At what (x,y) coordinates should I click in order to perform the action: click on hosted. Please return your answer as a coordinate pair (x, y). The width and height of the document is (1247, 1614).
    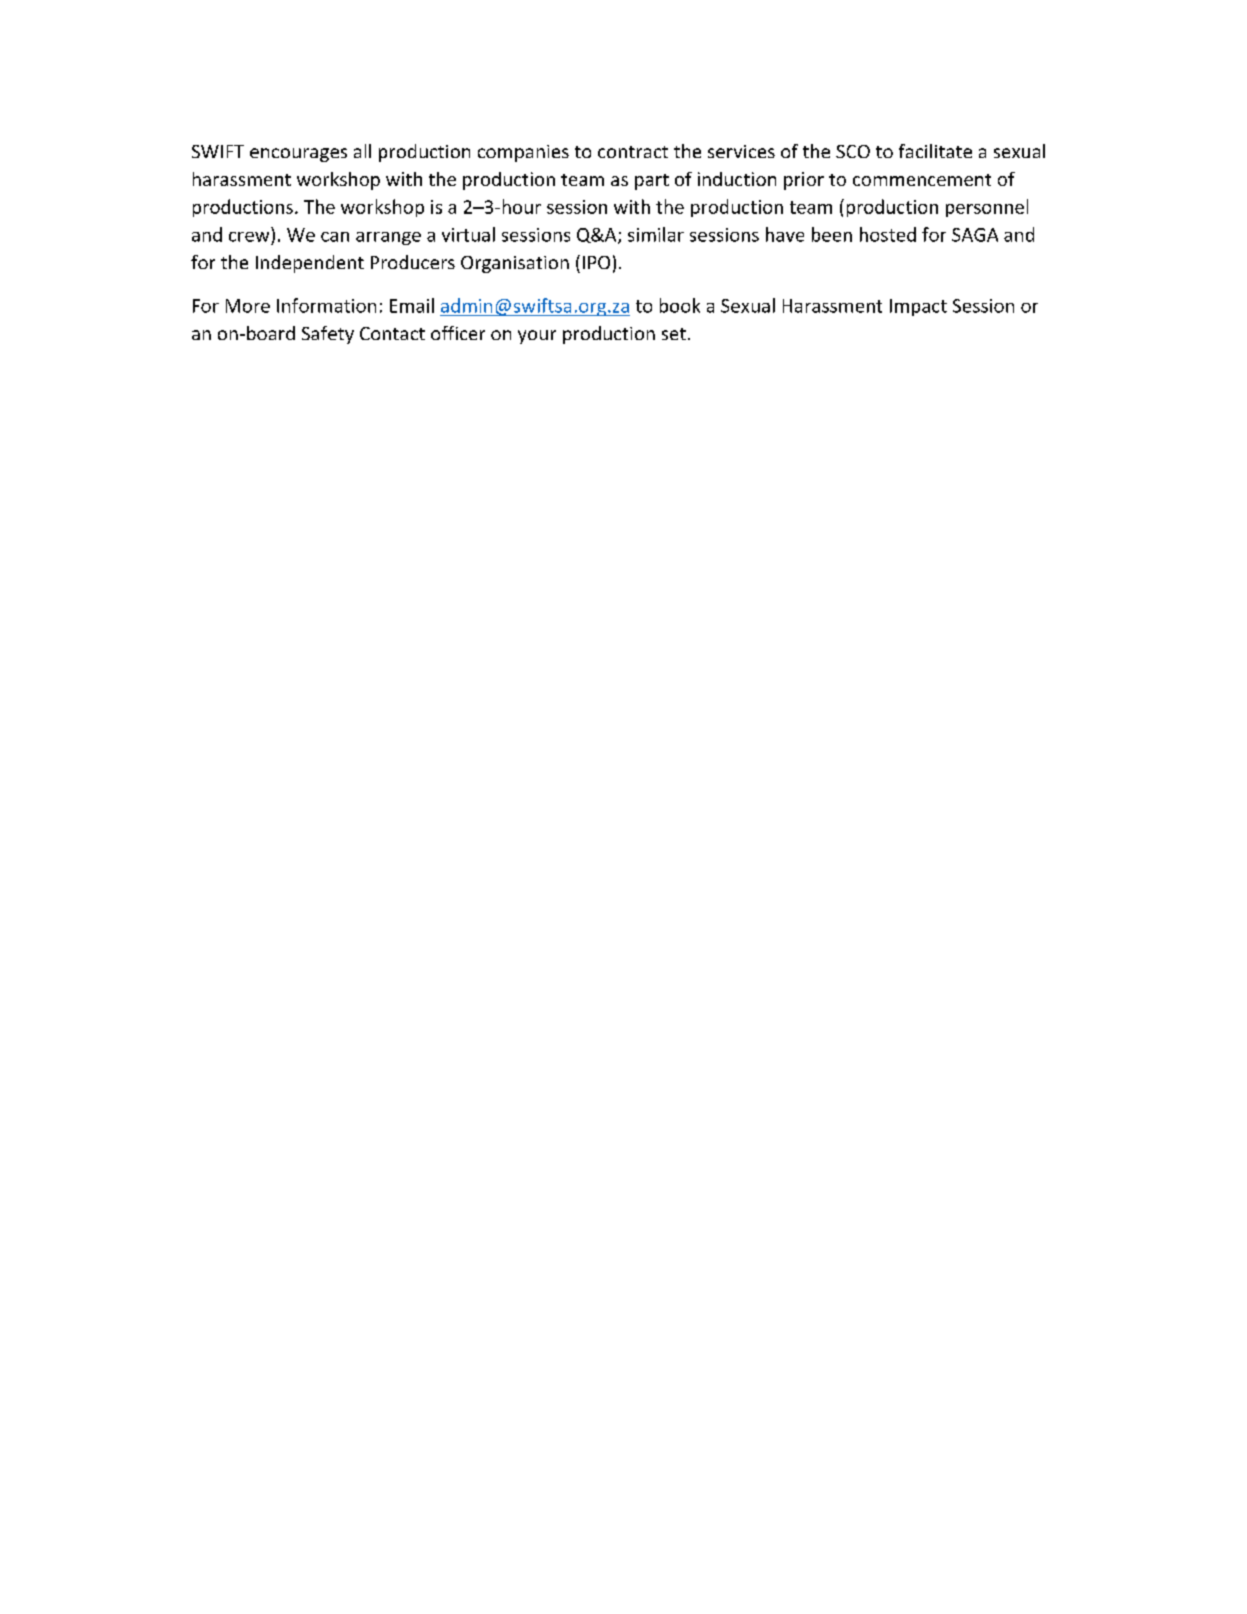
    Looking at the image, I should click on (888, 234).
